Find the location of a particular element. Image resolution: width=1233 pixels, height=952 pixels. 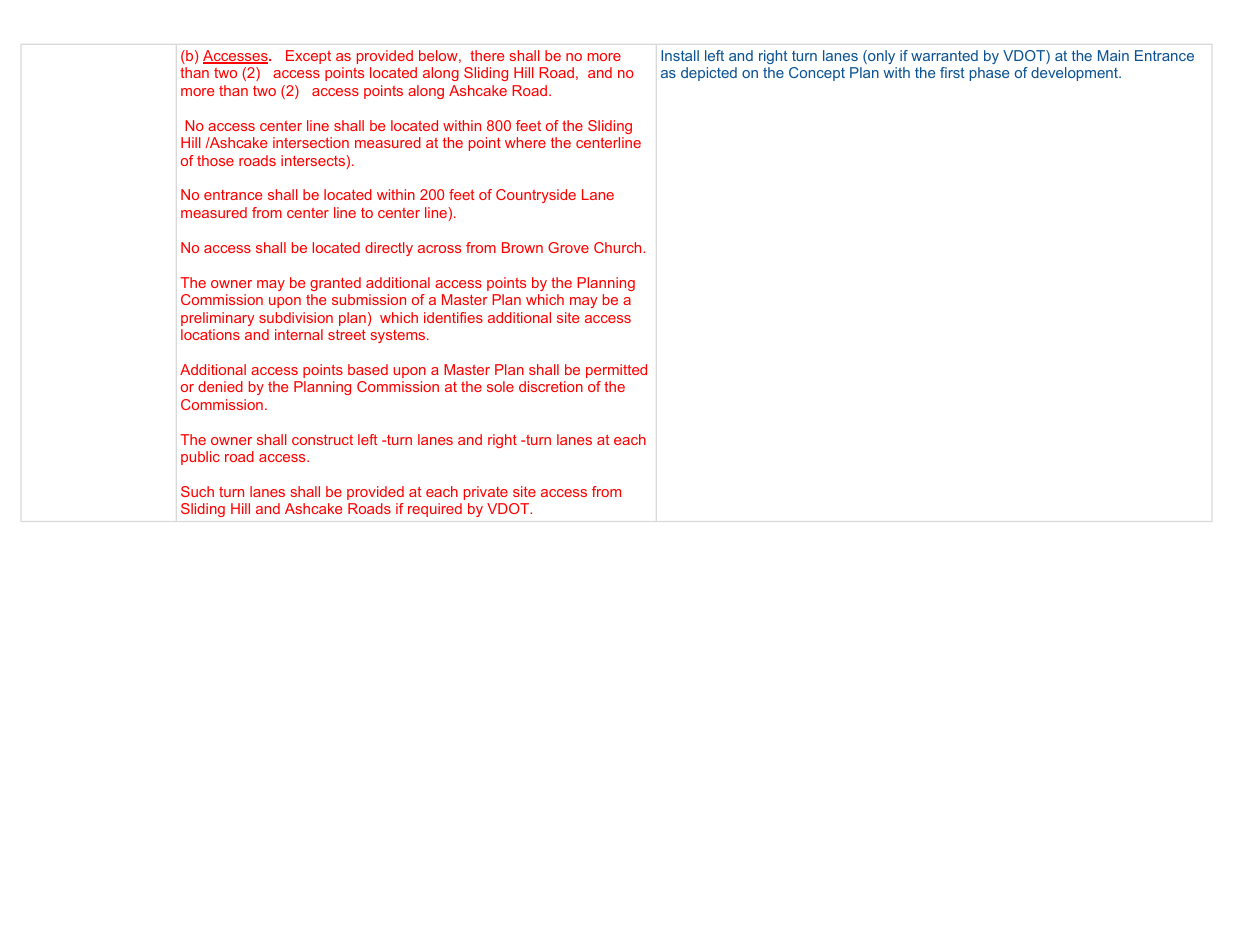

permitted is located at coordinates (616, 371).
